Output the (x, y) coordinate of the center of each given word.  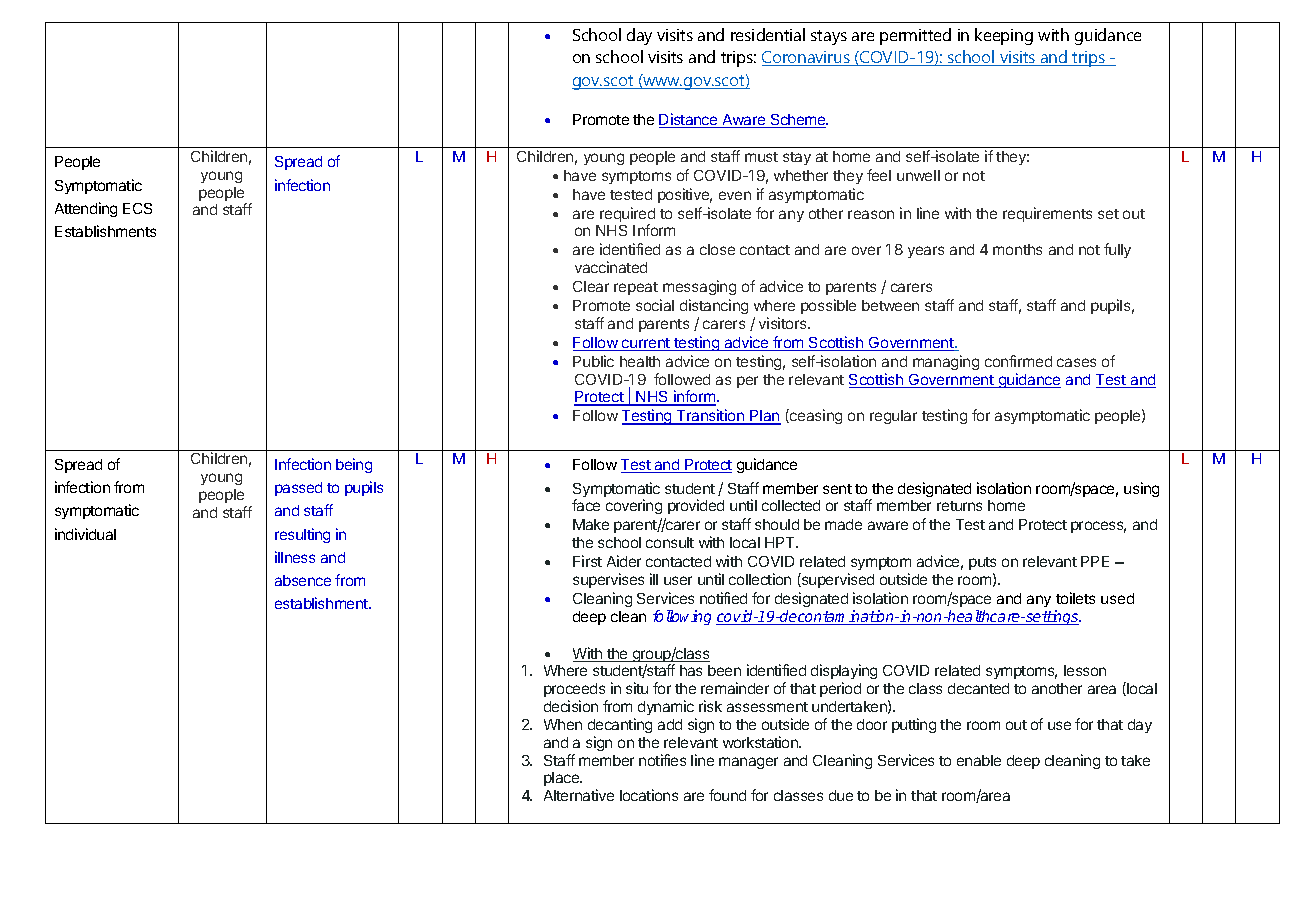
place (563, 779)
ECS (137, 208)
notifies (662, 760)
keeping (1004, 36)
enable (979, 760)
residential (768, 34)
